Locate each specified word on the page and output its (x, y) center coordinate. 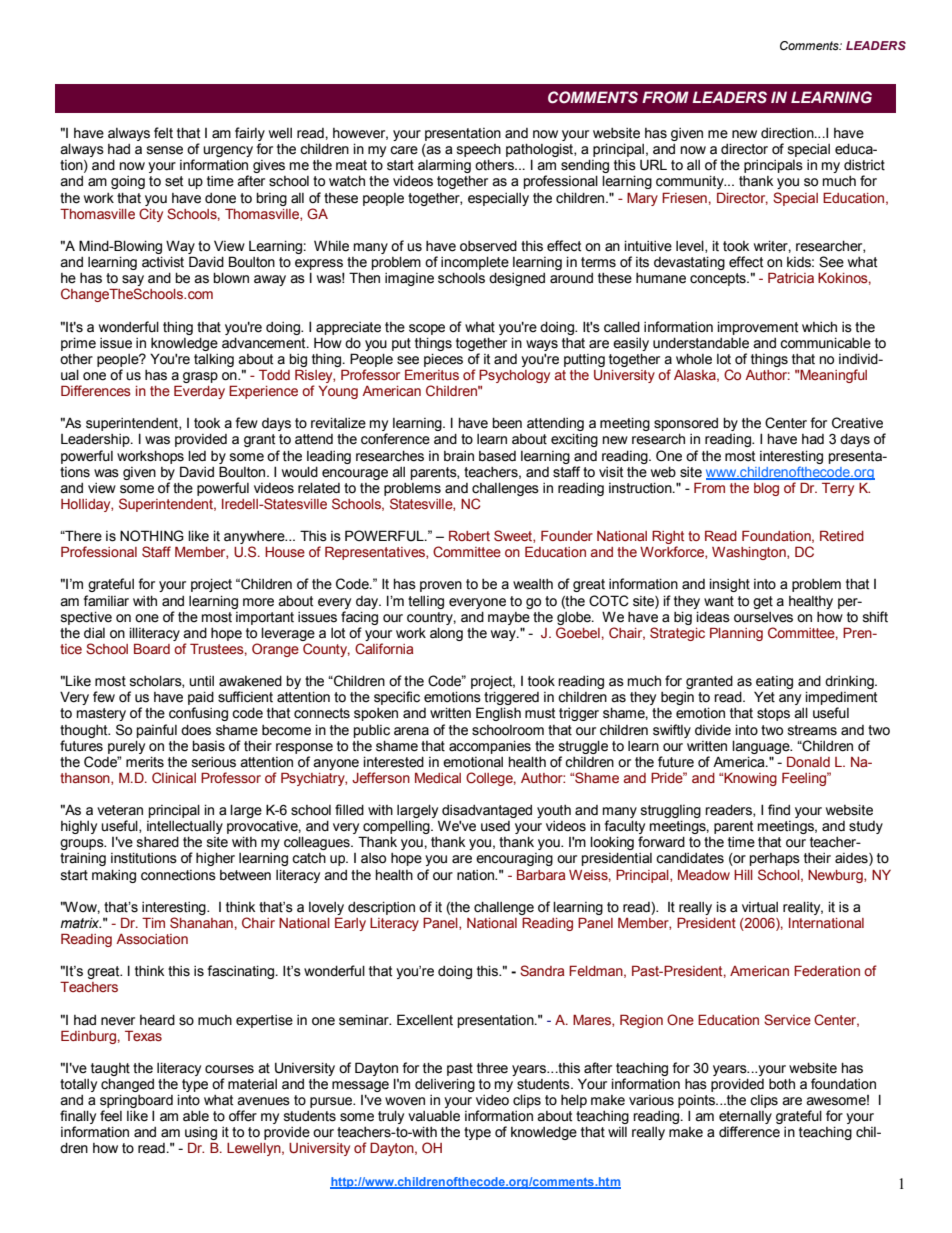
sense (165, 150)
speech (479, 152)
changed (127, 1085)
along (446, 634)
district (864, 165)
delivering (445, 1085)
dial (94, 633)
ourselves (763, 617)
